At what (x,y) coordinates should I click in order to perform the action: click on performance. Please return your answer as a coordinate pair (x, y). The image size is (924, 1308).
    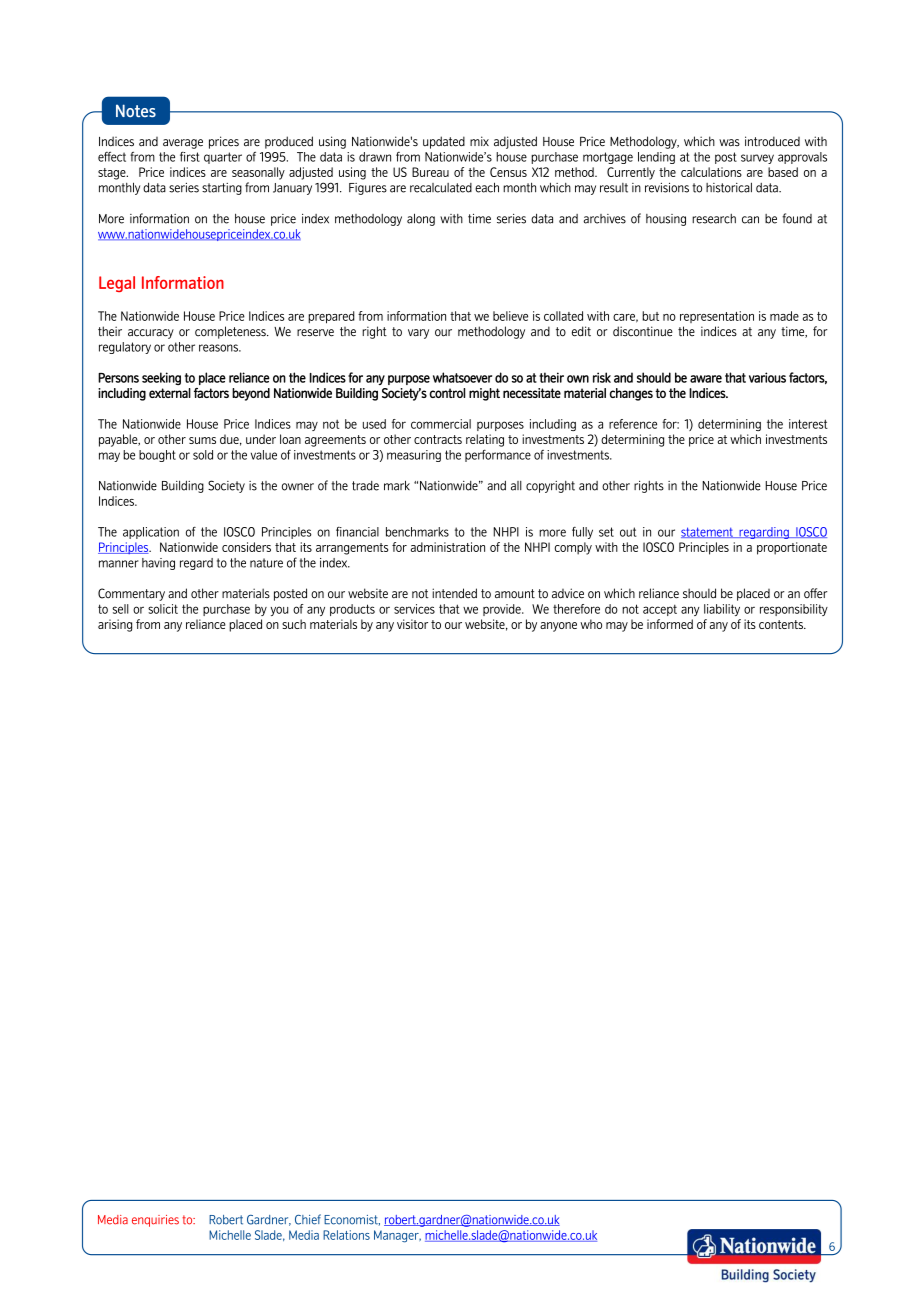
    Looking at the image, I should click on (498, 455).
